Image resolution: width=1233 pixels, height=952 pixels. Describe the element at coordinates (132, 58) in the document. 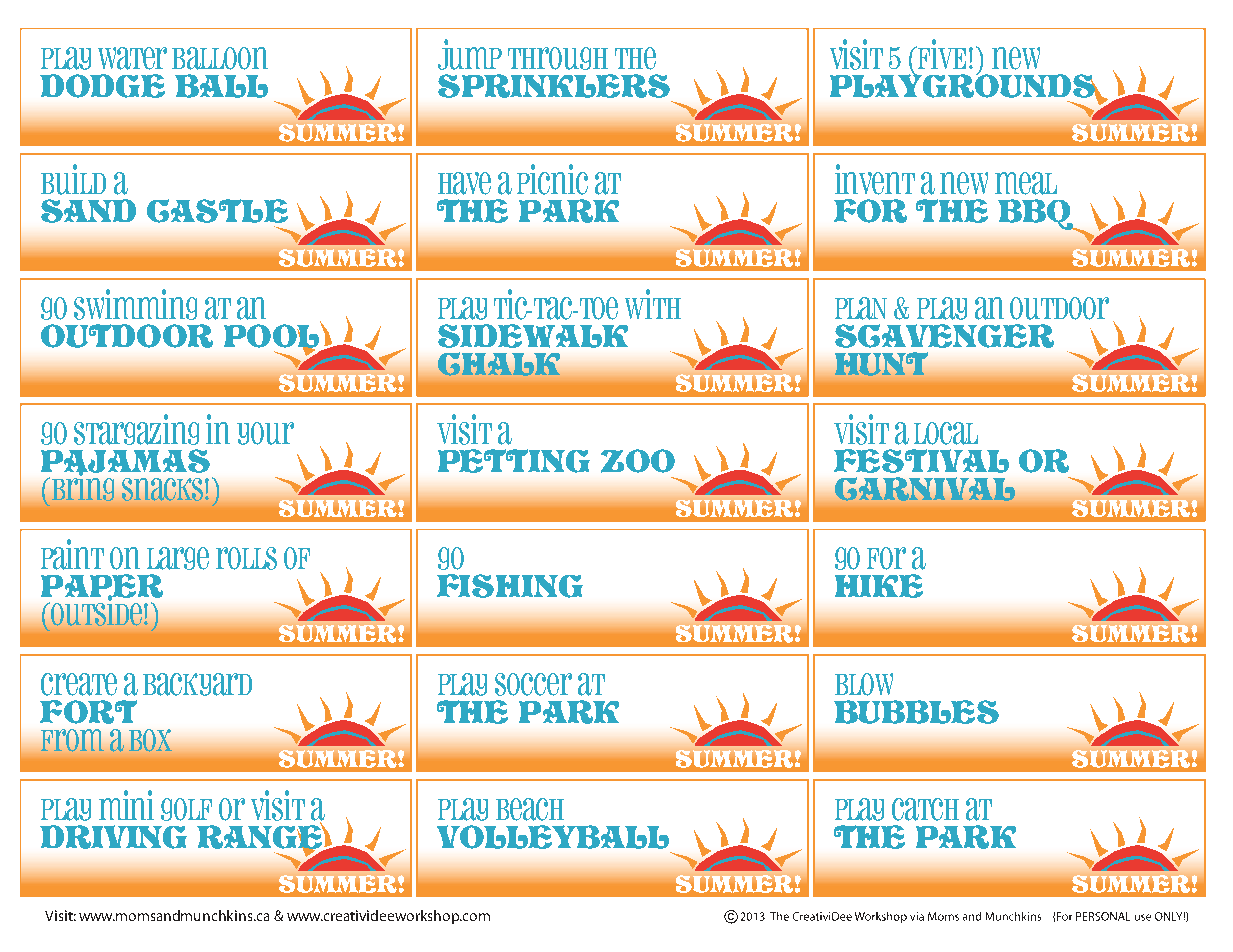

I see `water` at that location.
